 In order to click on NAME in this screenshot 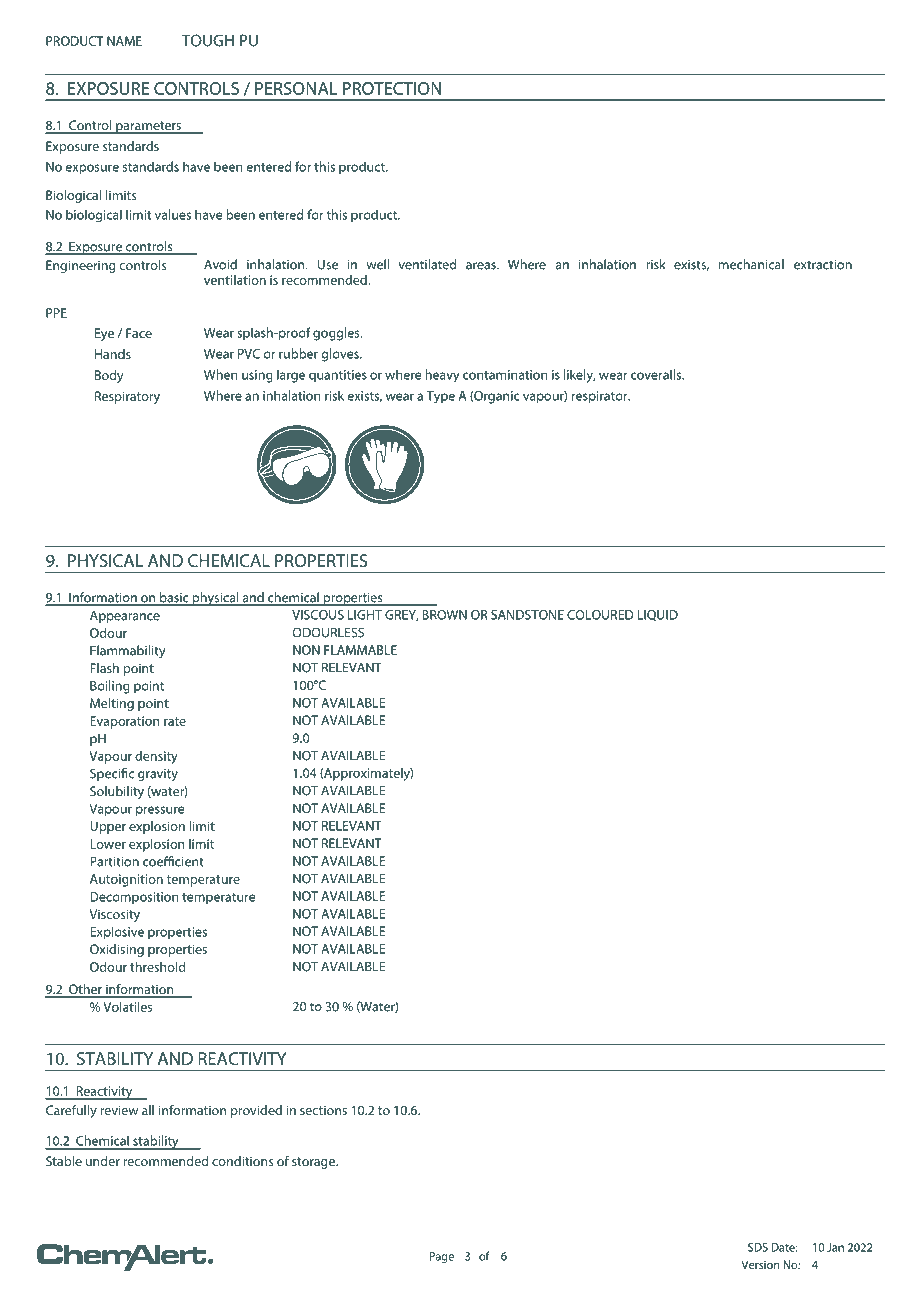, I will do `click(124, 41)`.
